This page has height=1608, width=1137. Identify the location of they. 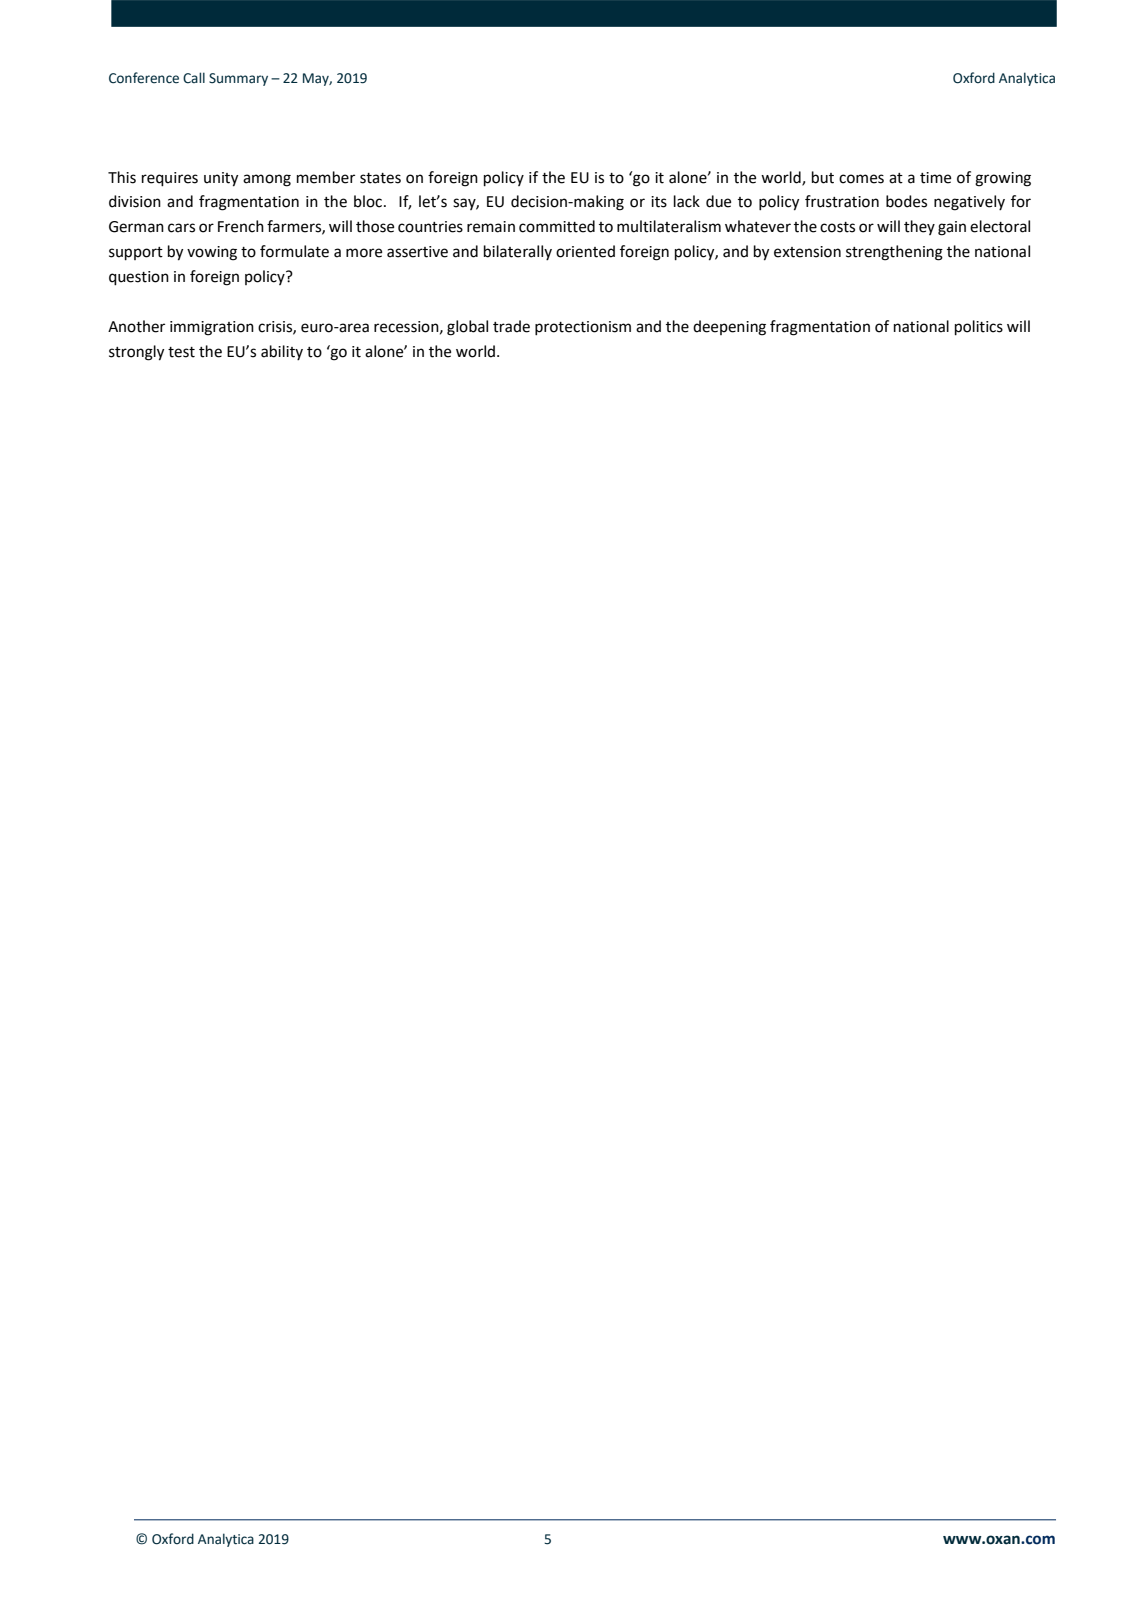
(919, 227).
